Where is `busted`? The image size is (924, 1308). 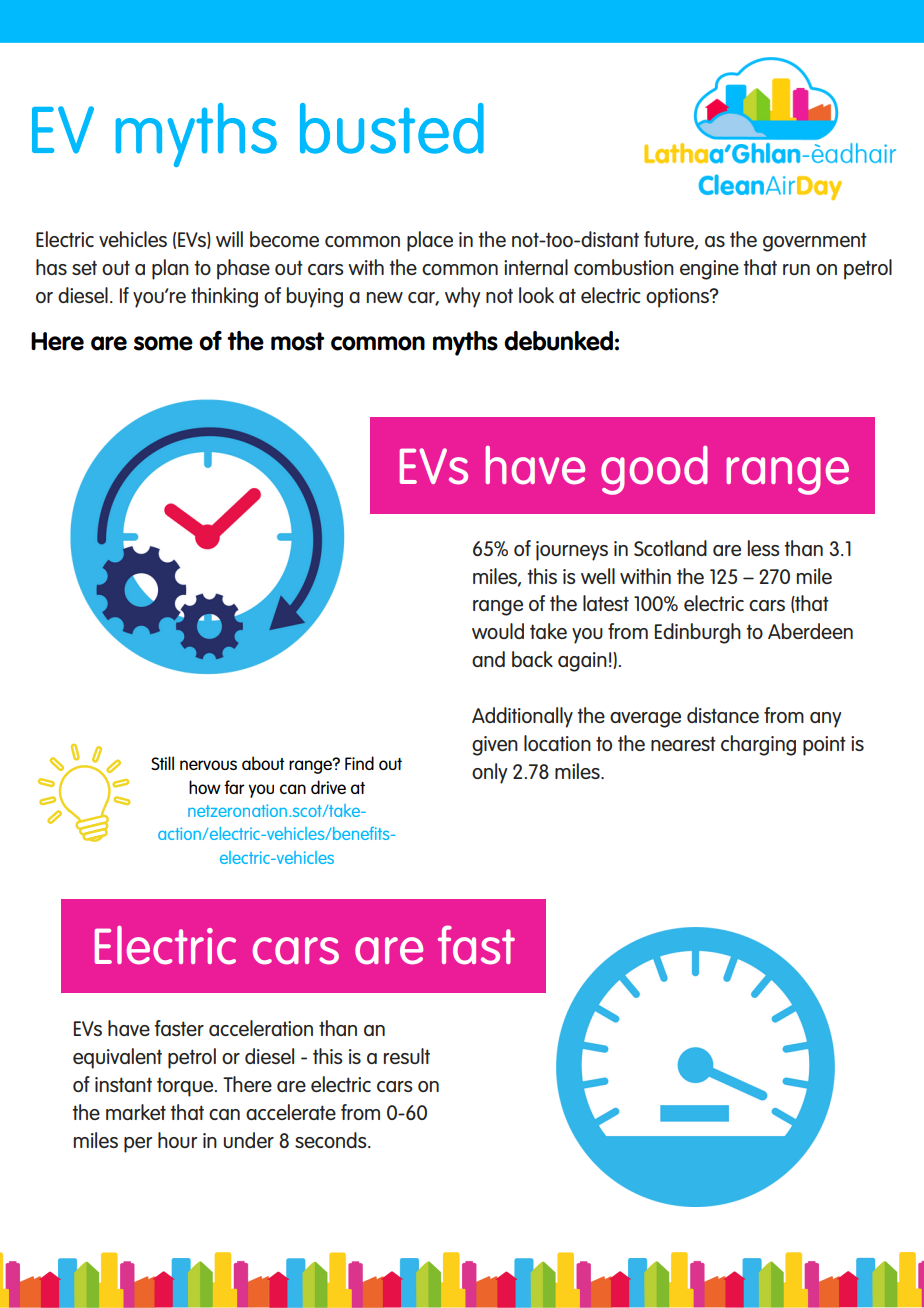 busted is located at coordinates (392, 128).
